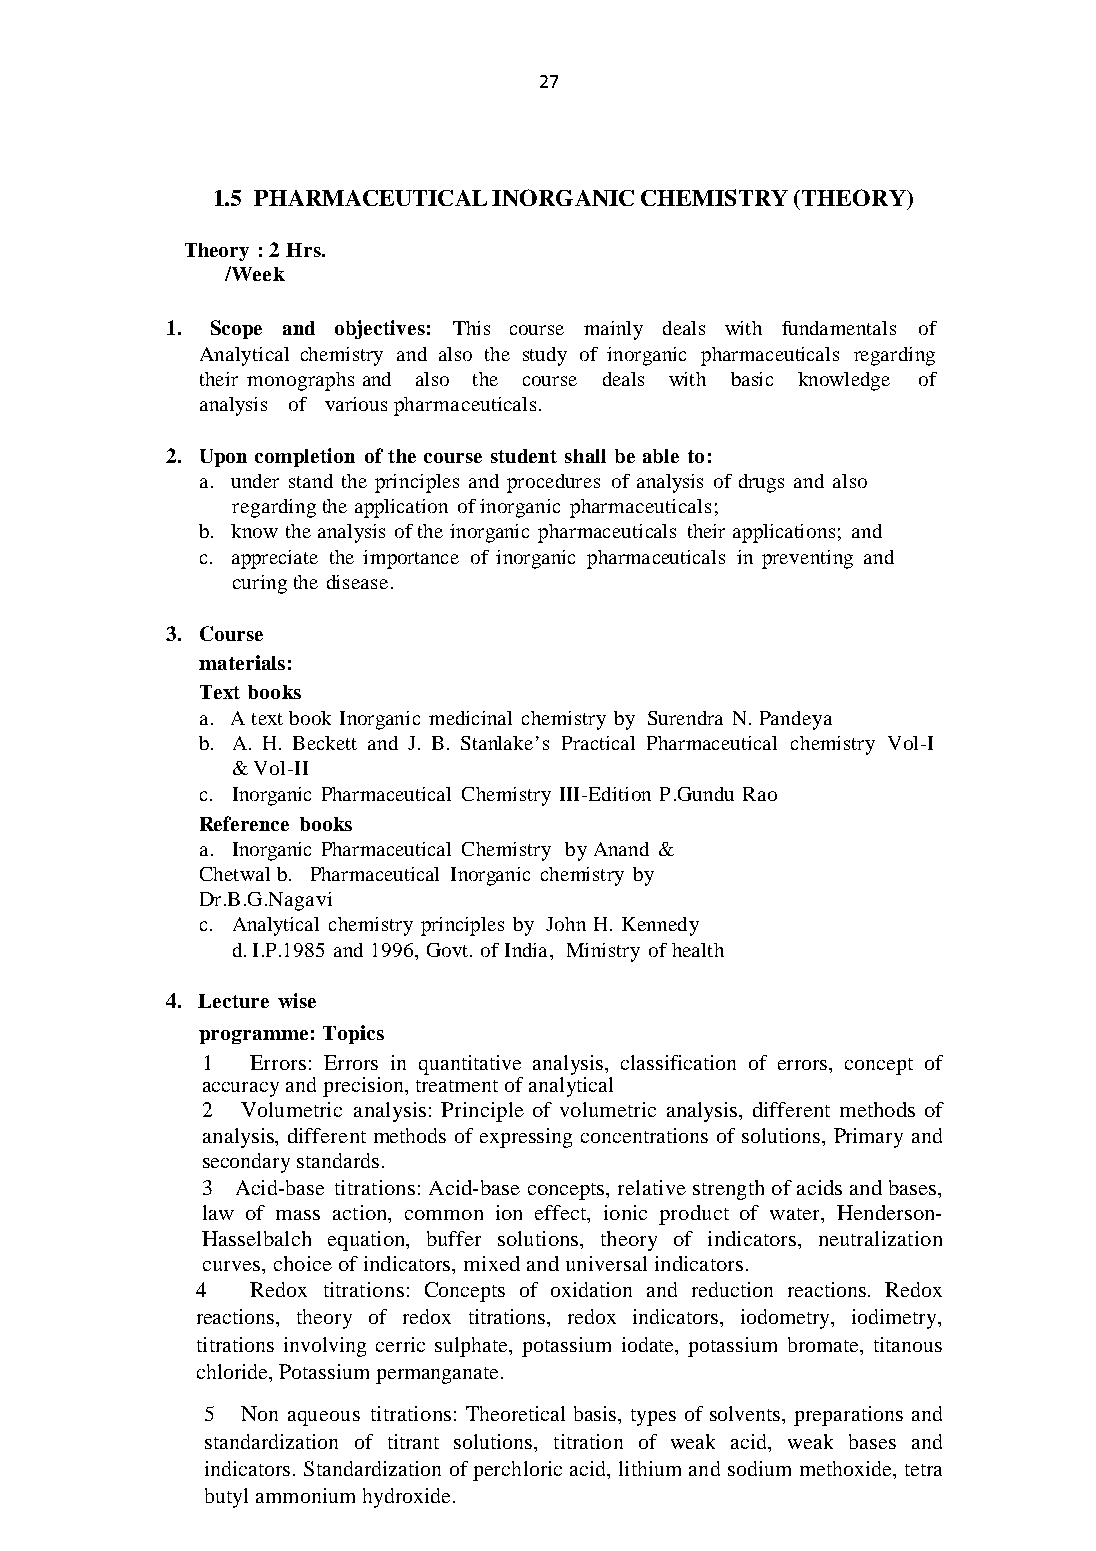 This image has width=1096, height=1551. I want to click on health, so click(698, 950).
